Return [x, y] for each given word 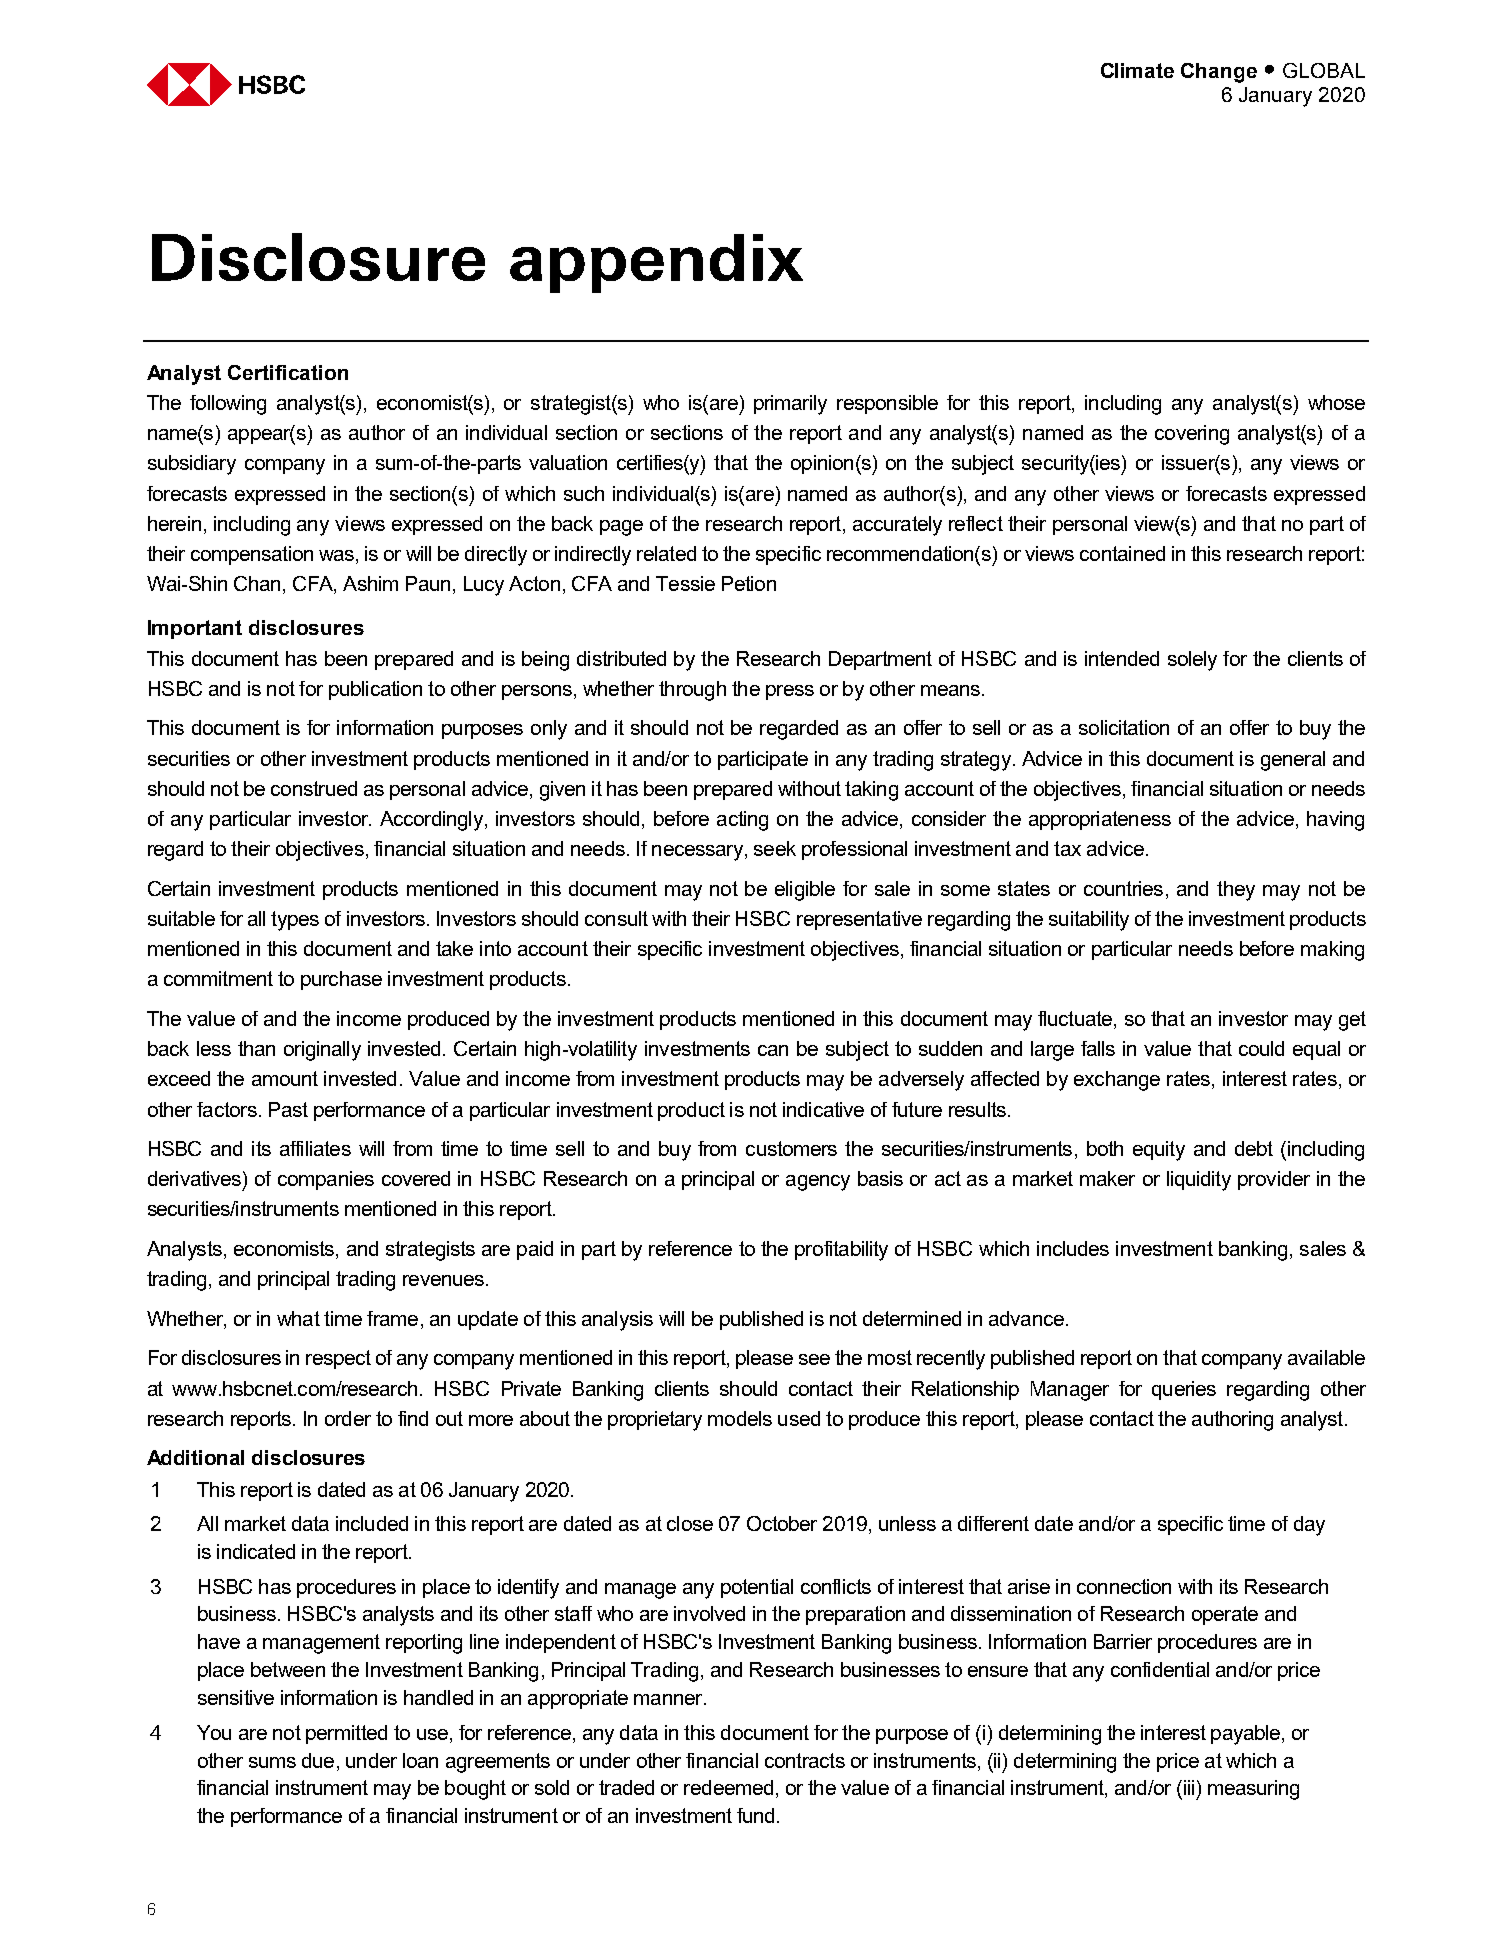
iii [1189, 1787]
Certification [288, 372]
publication [375, 690]
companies [326, 1180]
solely [1192, 661]
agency [818, 1183]
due [318, 1760]
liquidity [1199, 1181]
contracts [805, 1760]
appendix [656, 263]
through [692, 691]
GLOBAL [1324, 70]
